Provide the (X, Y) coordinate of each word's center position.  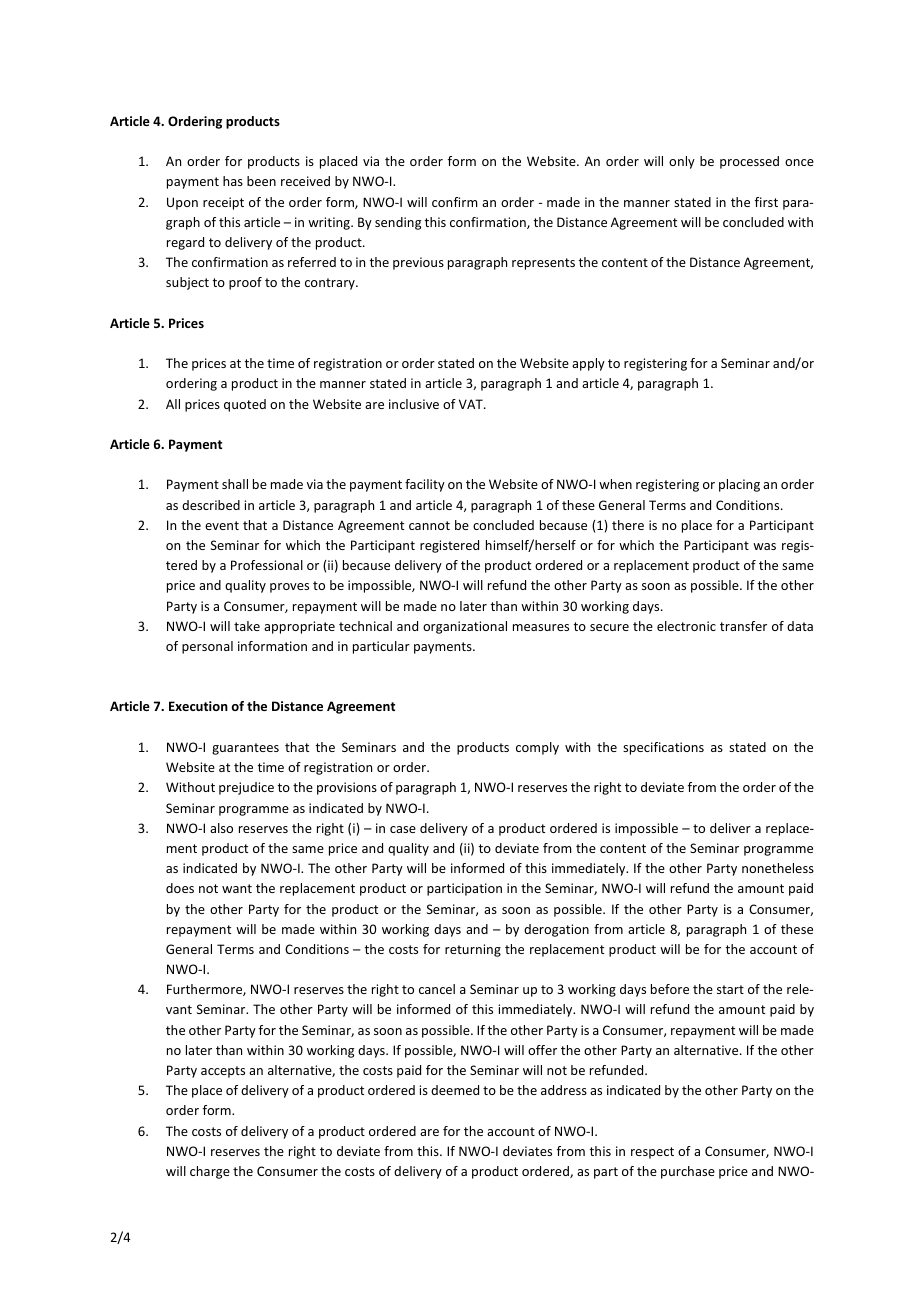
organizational (465, 627)
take (247, 626)
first (766, 202)
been (261, 181)
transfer (743, 626)
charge (210, 1172)
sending (398, 223)
